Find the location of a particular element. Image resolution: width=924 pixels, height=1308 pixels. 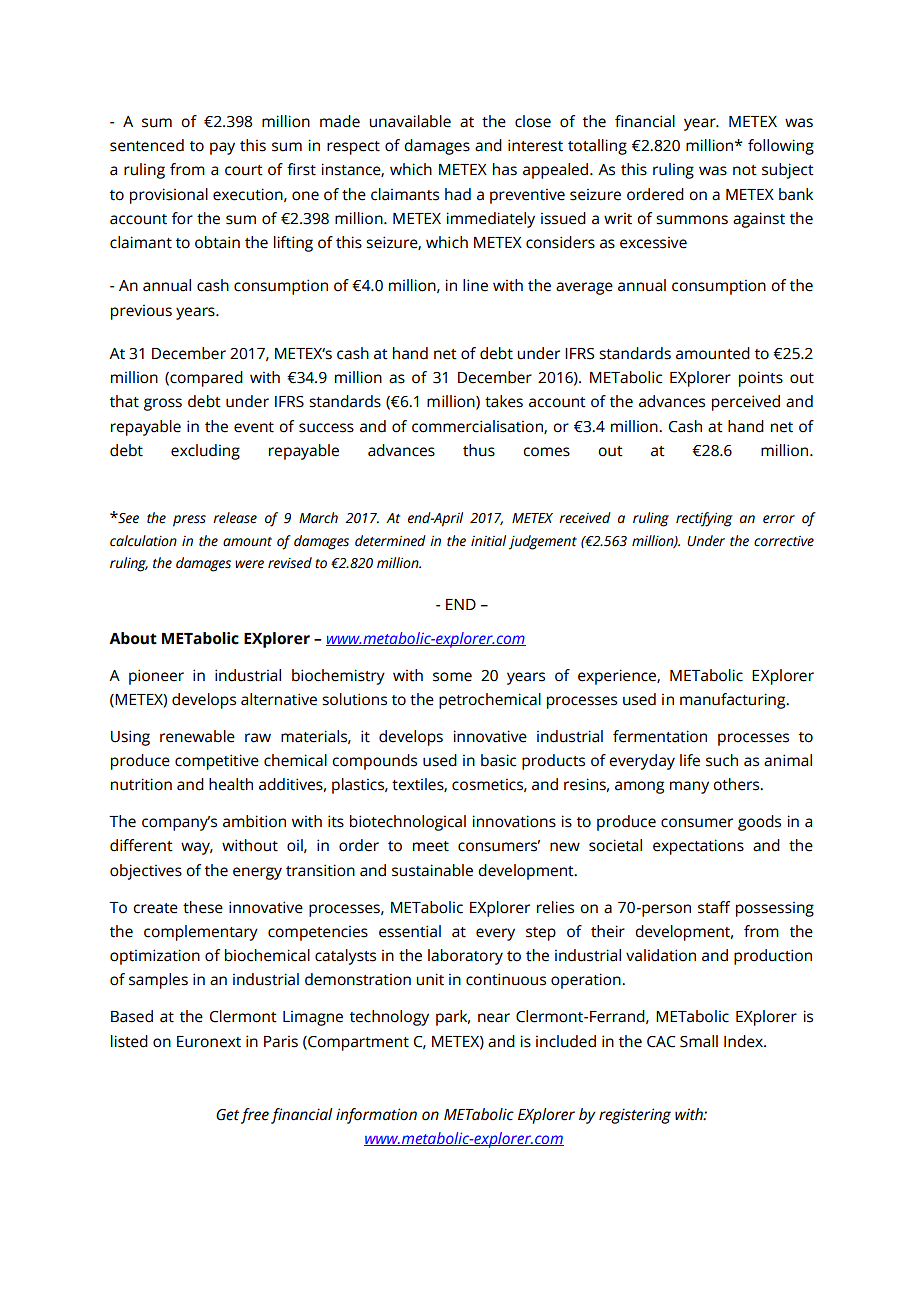

excluding is located at coordinates (205, 452).
